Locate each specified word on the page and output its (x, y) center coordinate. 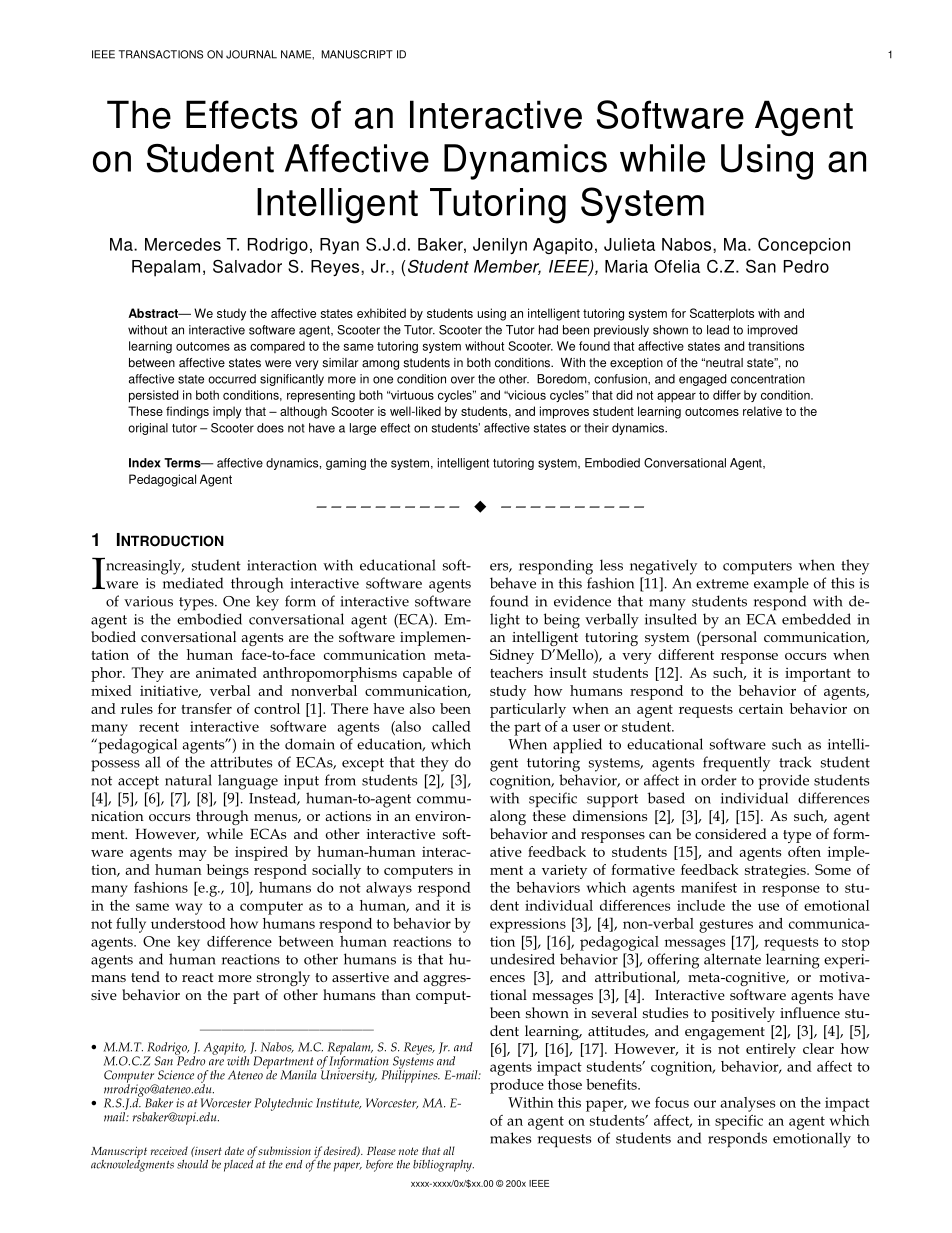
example (781, 585)
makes (510, 1138)
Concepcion (804, 246)
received (169, 1150)
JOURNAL (251, 54)
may (193, 855)
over (463, 380)
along (508, 817)
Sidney (512, 656)
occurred (232, 379)
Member (507, 267)
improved (772, 331)
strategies (776, 871)
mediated (193, 583)
